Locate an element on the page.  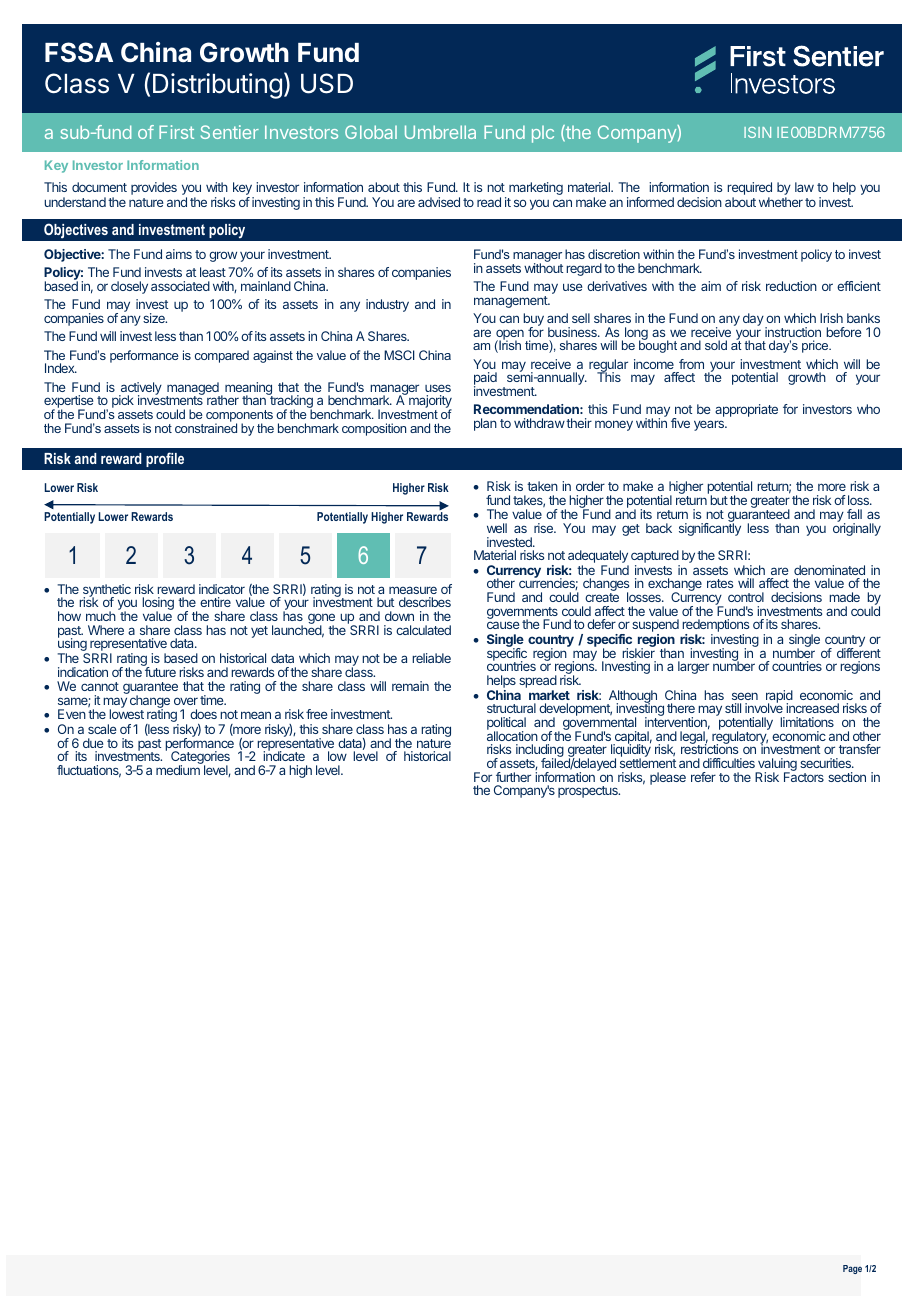
refer is located at coordinates (703, 777).
